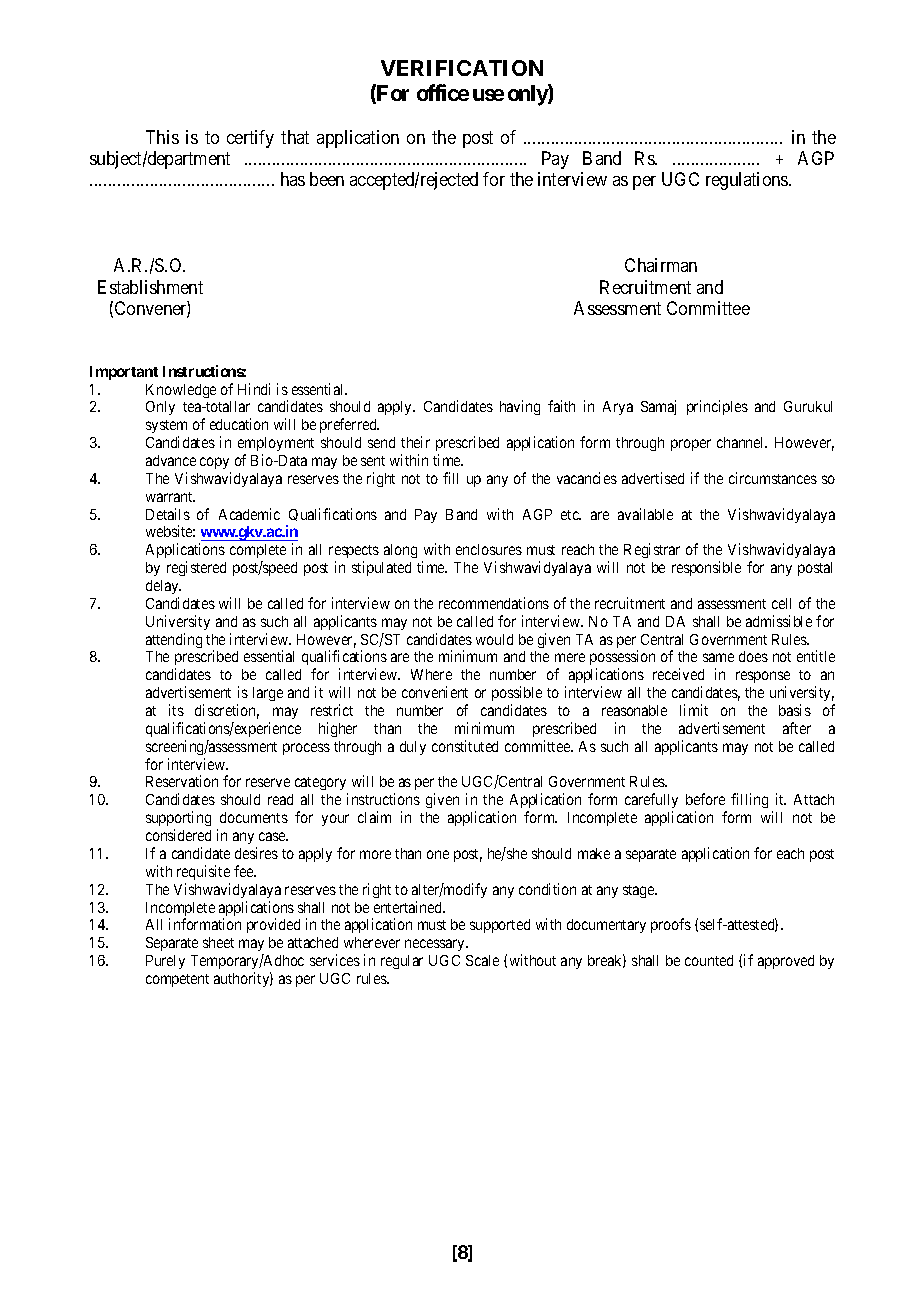  I want to click on Establishment, so click(150, 287).
